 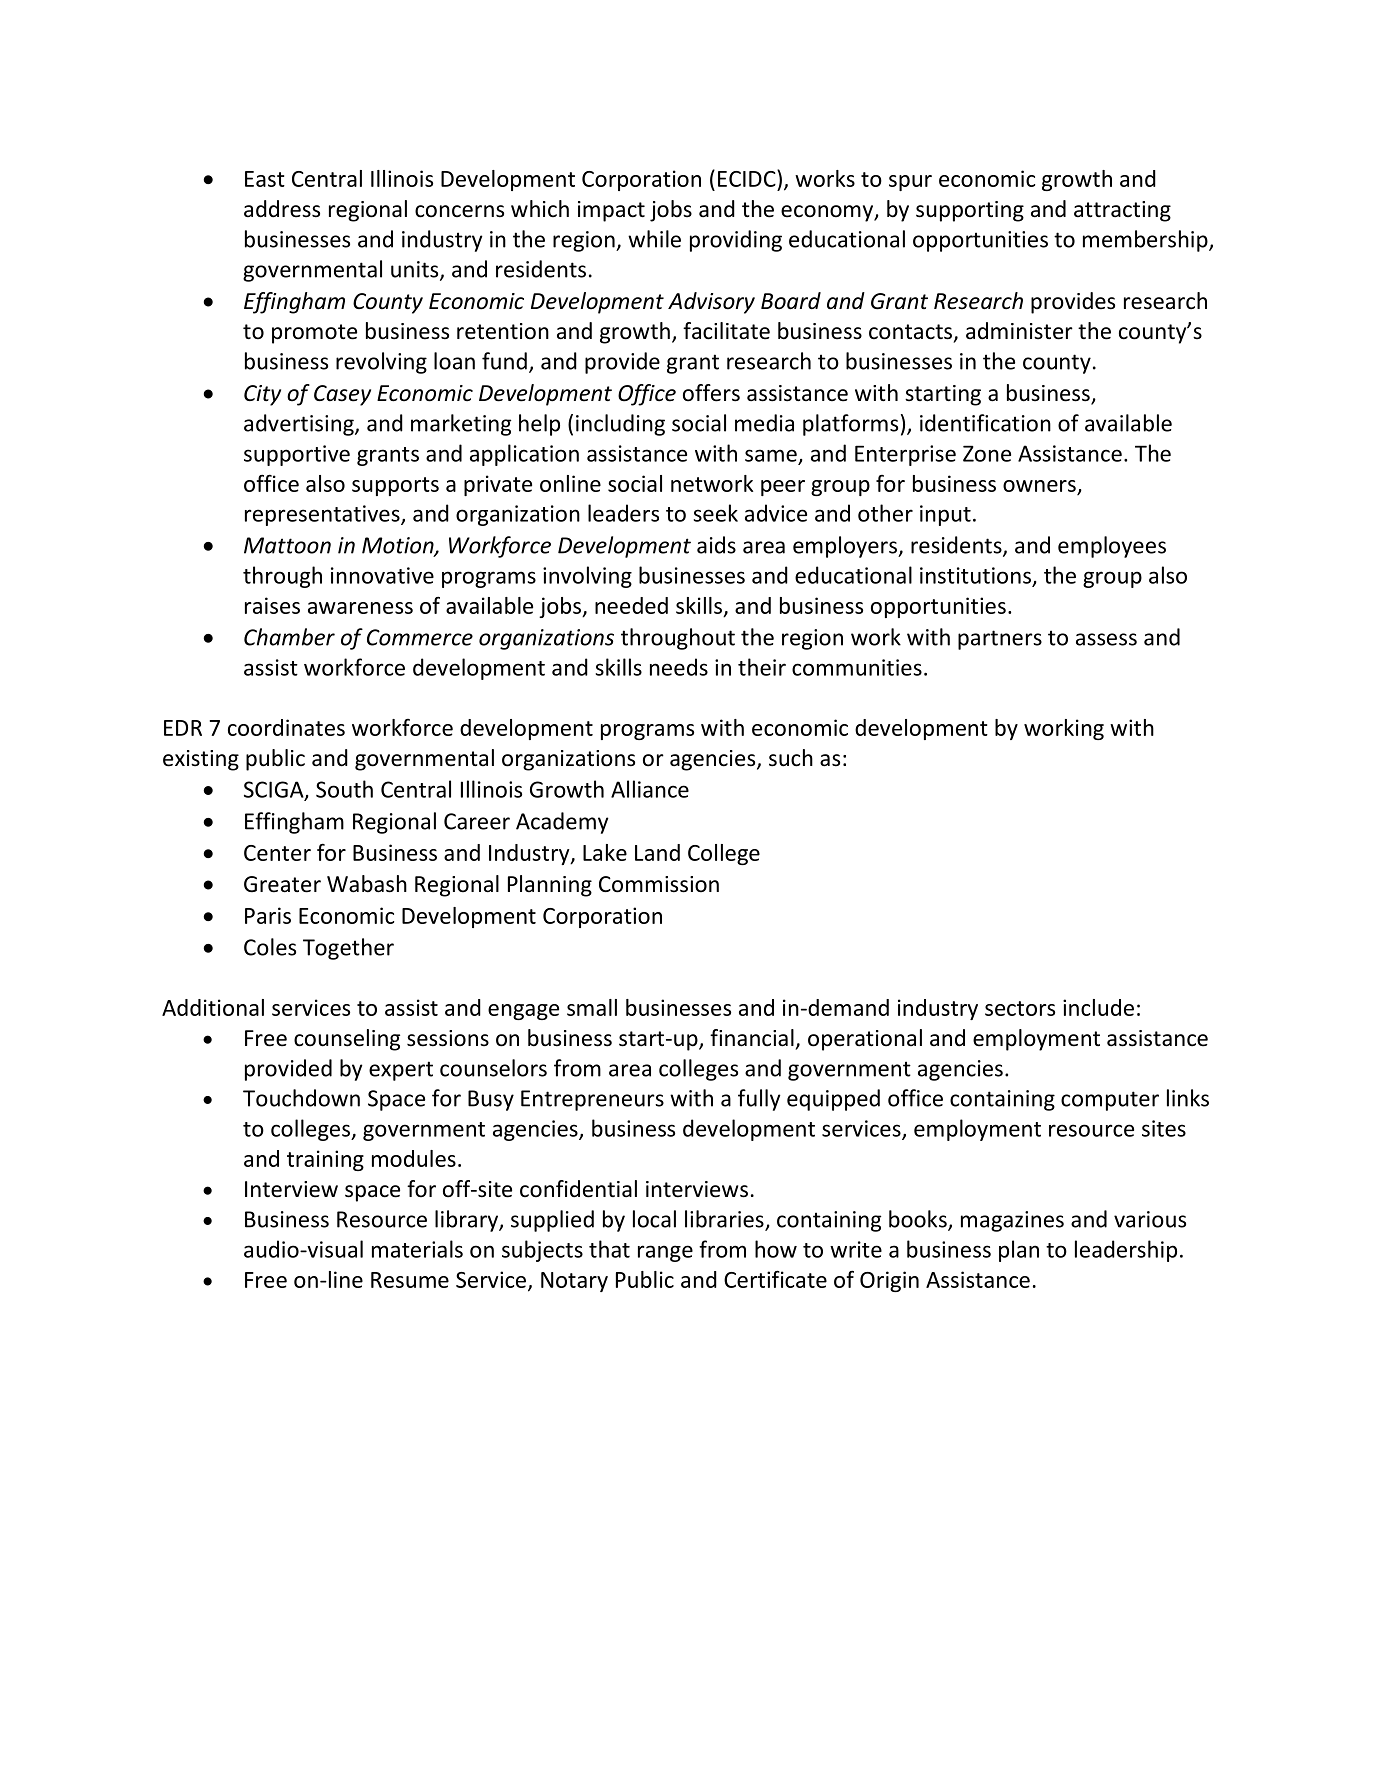 What do you see at coordinates (791, 758) in the screenshot?
I see `such` at bounding box center [791, 758].
